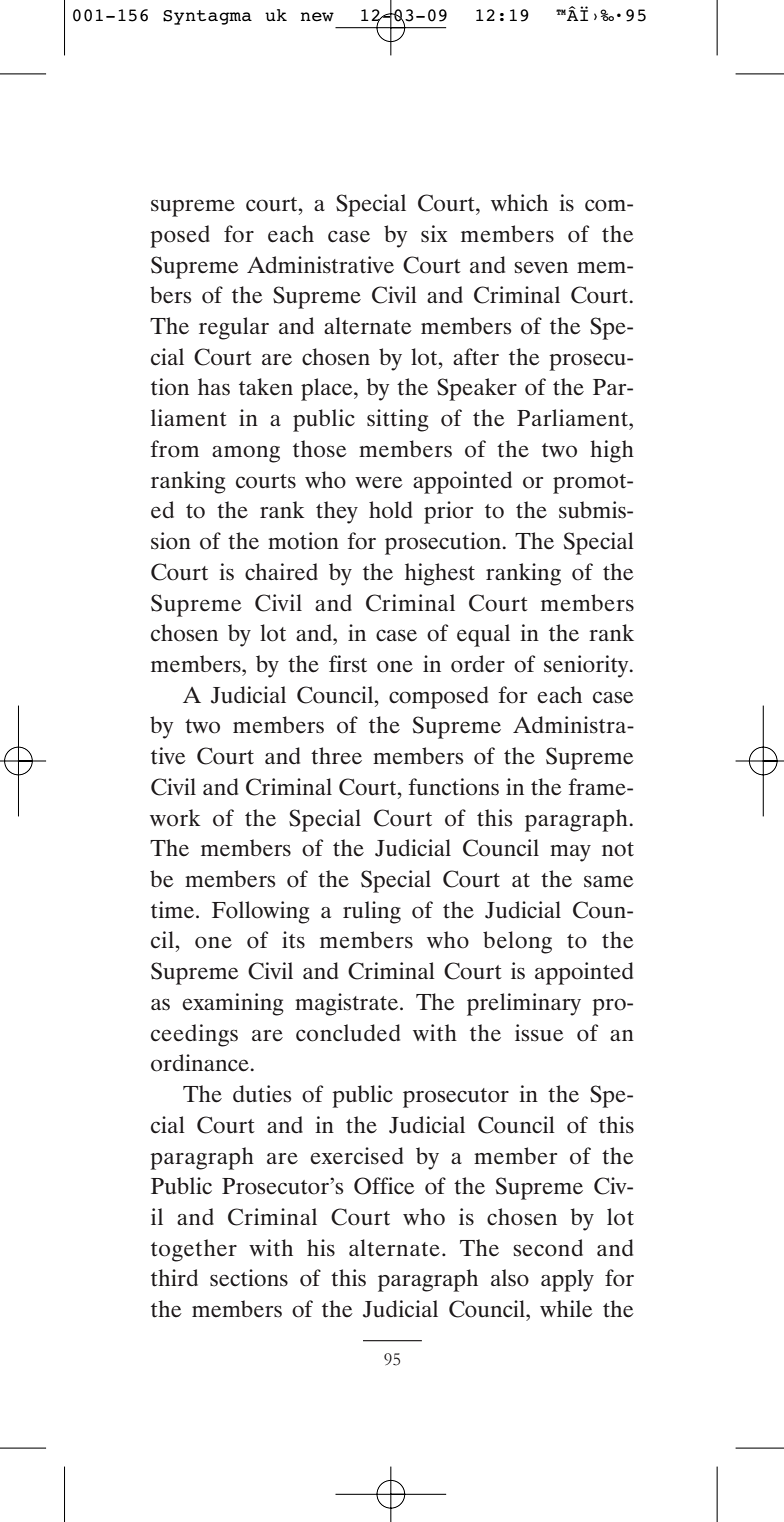  Describe the element at coordinates (434, 234) in the screenshot. I see `six` at that location.
